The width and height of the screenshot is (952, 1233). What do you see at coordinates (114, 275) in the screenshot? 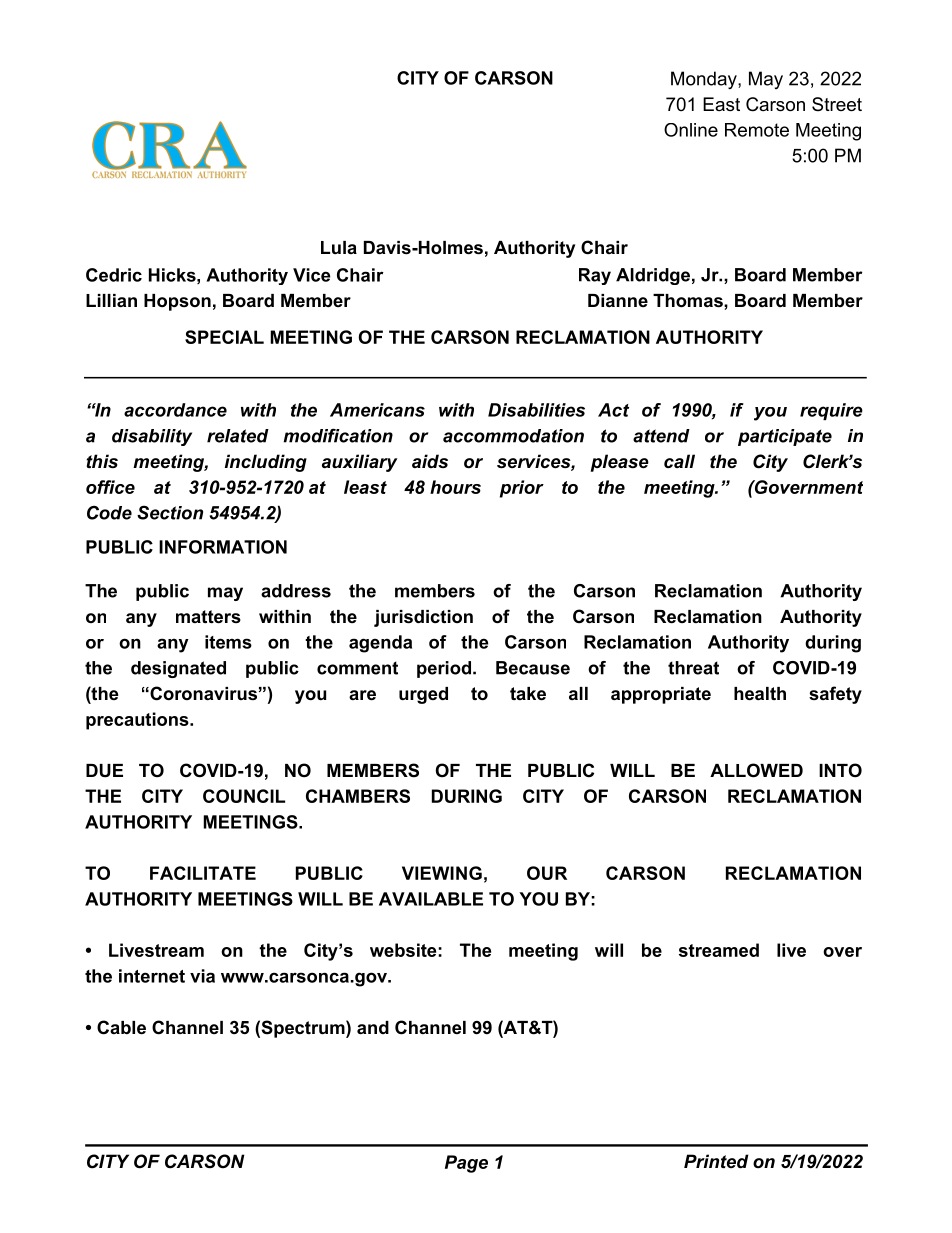
I see `Cedric` at bounding box center [114, 275].
